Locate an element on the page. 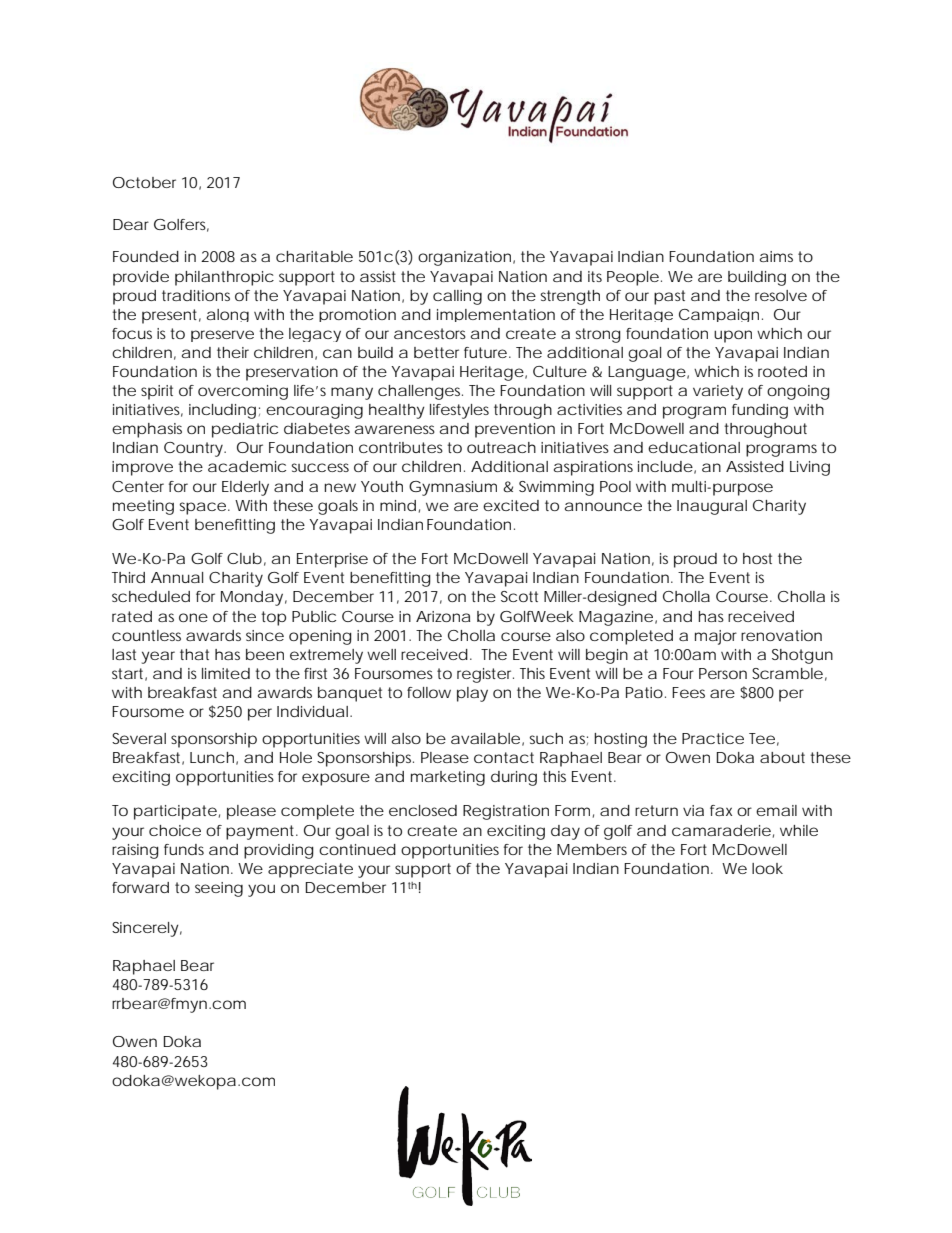 The width and height of the page is (952, 1233). Inaugural is located at coordinates (712, 507).
